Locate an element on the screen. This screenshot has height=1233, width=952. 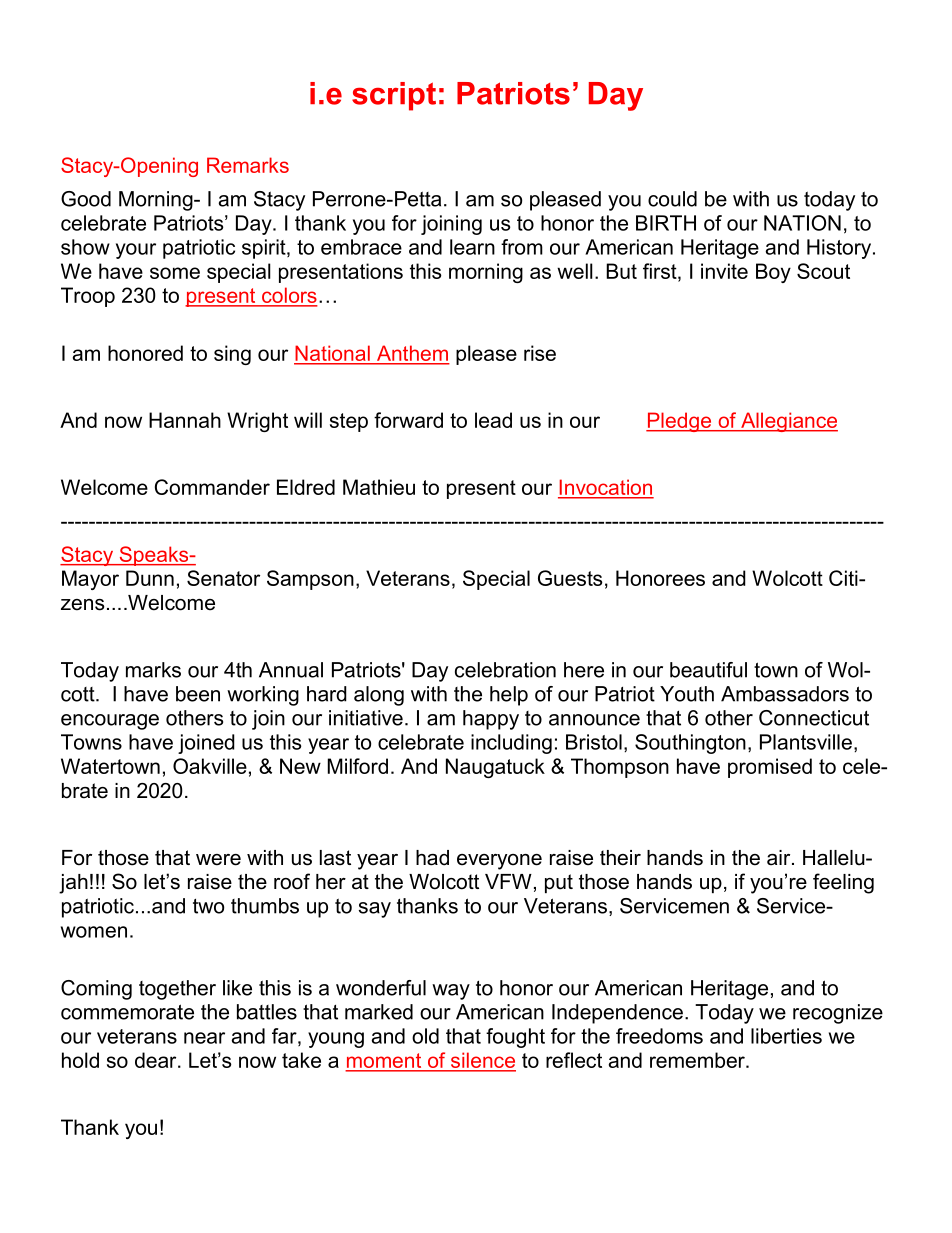
had is located at coordinates (432, 858).
